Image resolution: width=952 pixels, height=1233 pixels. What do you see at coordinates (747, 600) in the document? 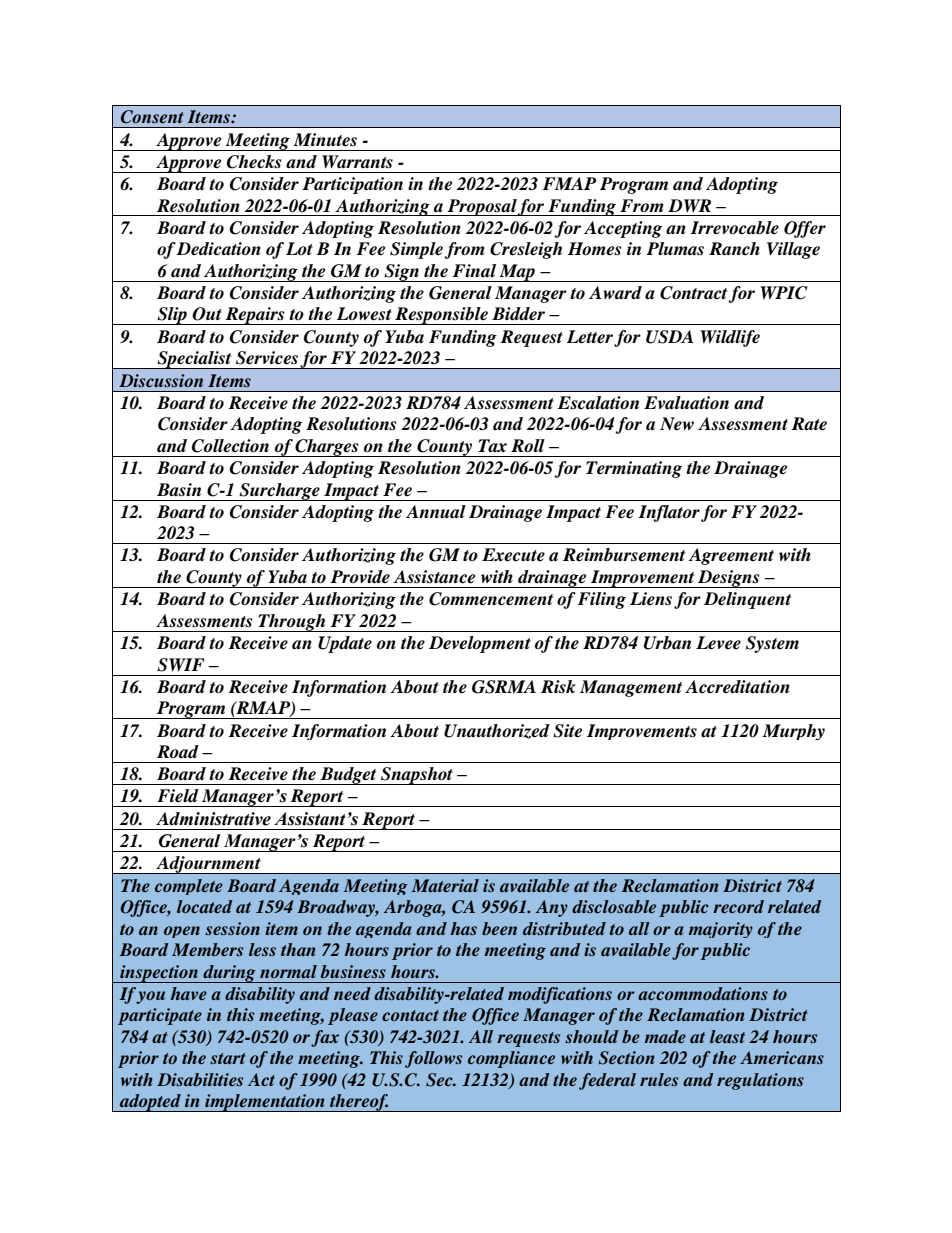
I see `Delinquent` at bounding box center [747, 600].
